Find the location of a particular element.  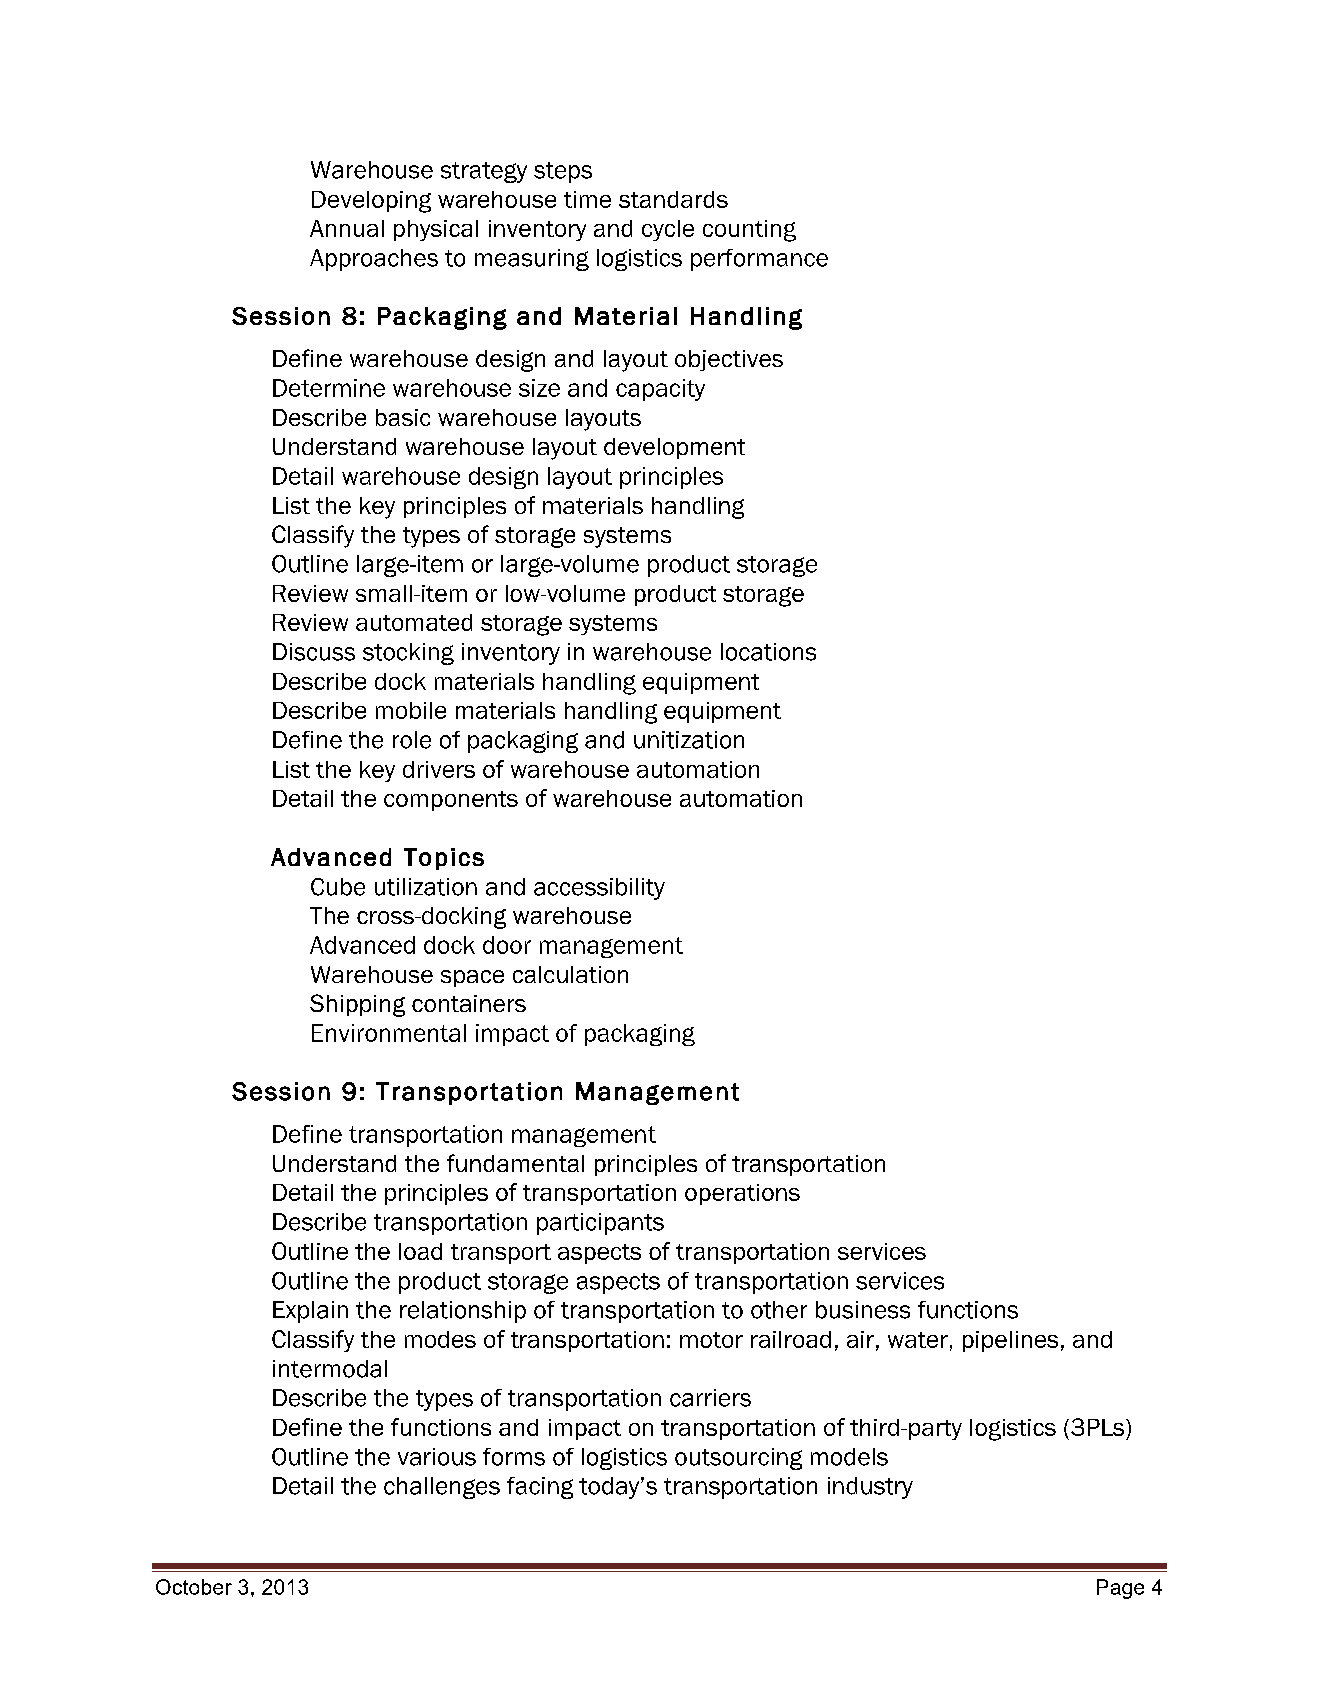

Page is located at coordinates (1120, 1589).
